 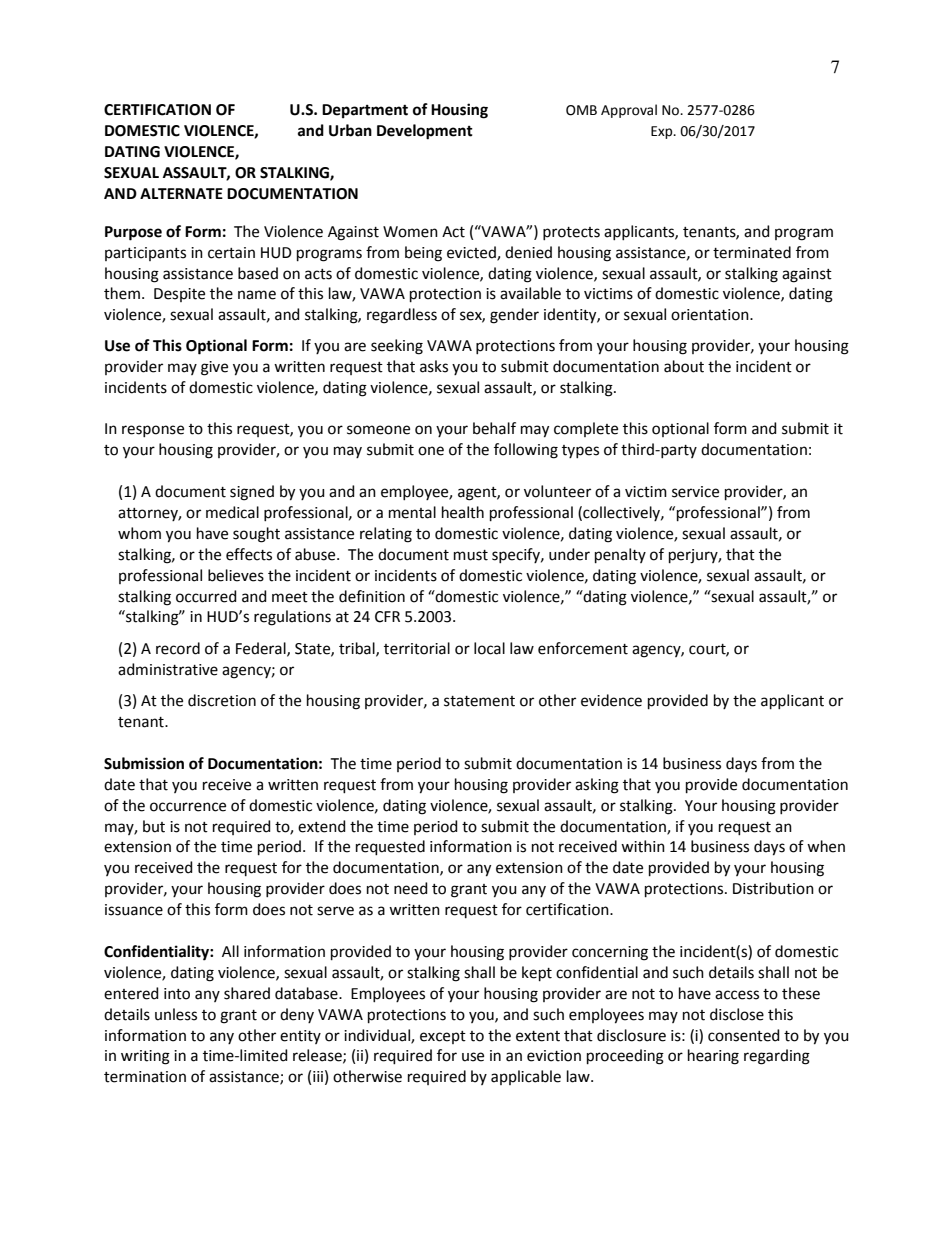 I want to click on must, so click(x=471, y=555).
